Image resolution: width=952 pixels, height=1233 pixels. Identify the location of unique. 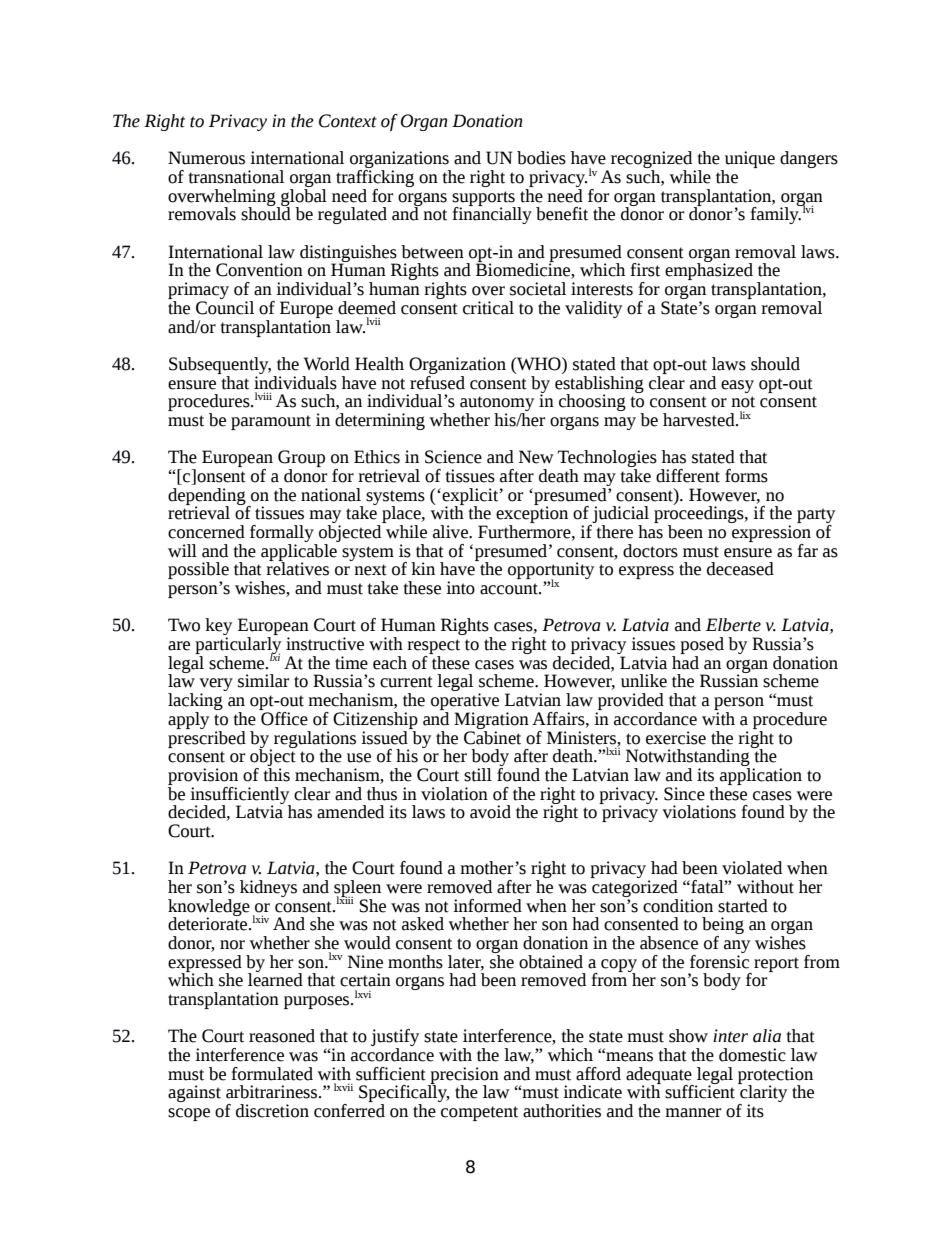
(749, 161).
